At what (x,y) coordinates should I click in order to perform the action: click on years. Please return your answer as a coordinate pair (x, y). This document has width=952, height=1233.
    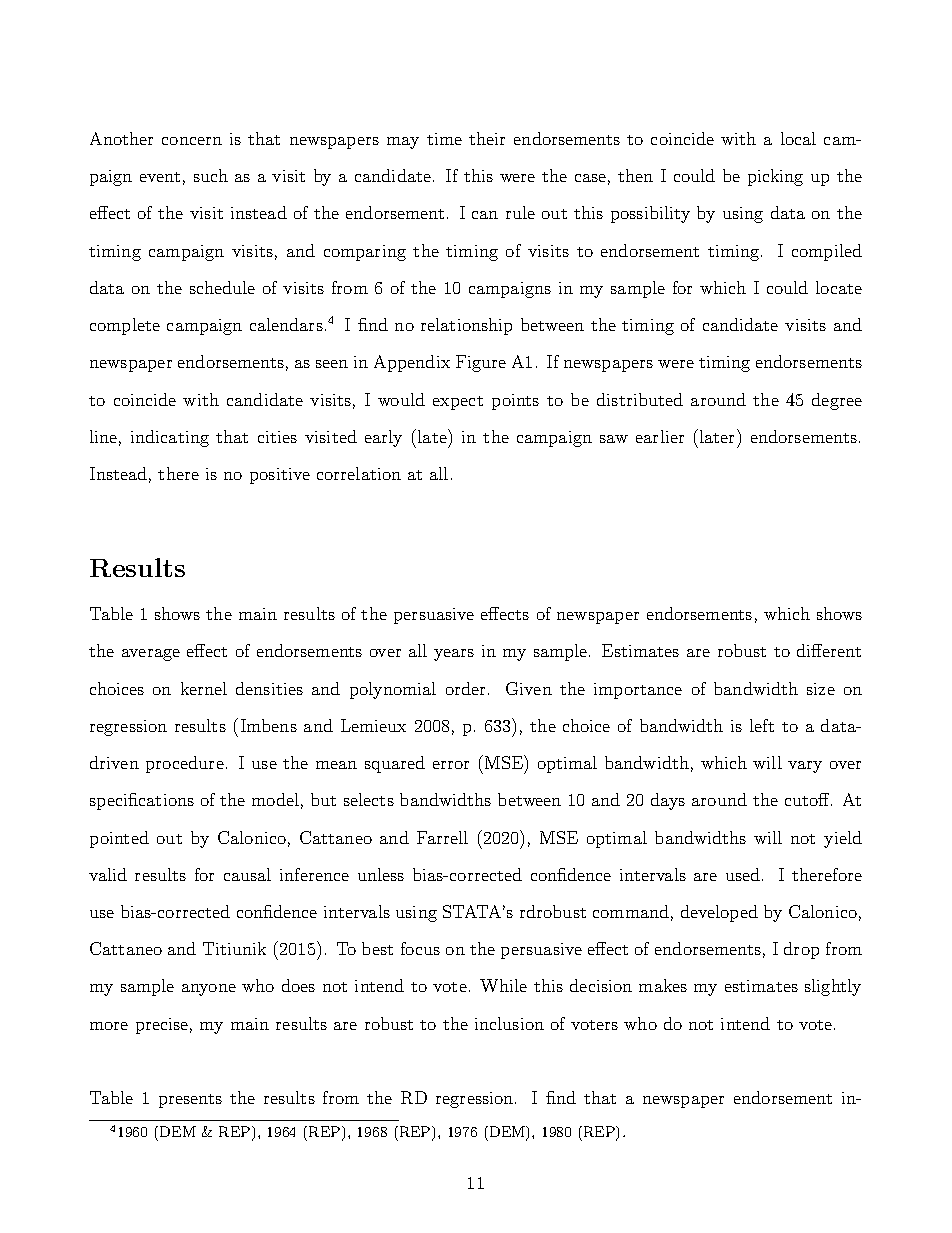
    Looking at the image, I should click on (454, 655).
